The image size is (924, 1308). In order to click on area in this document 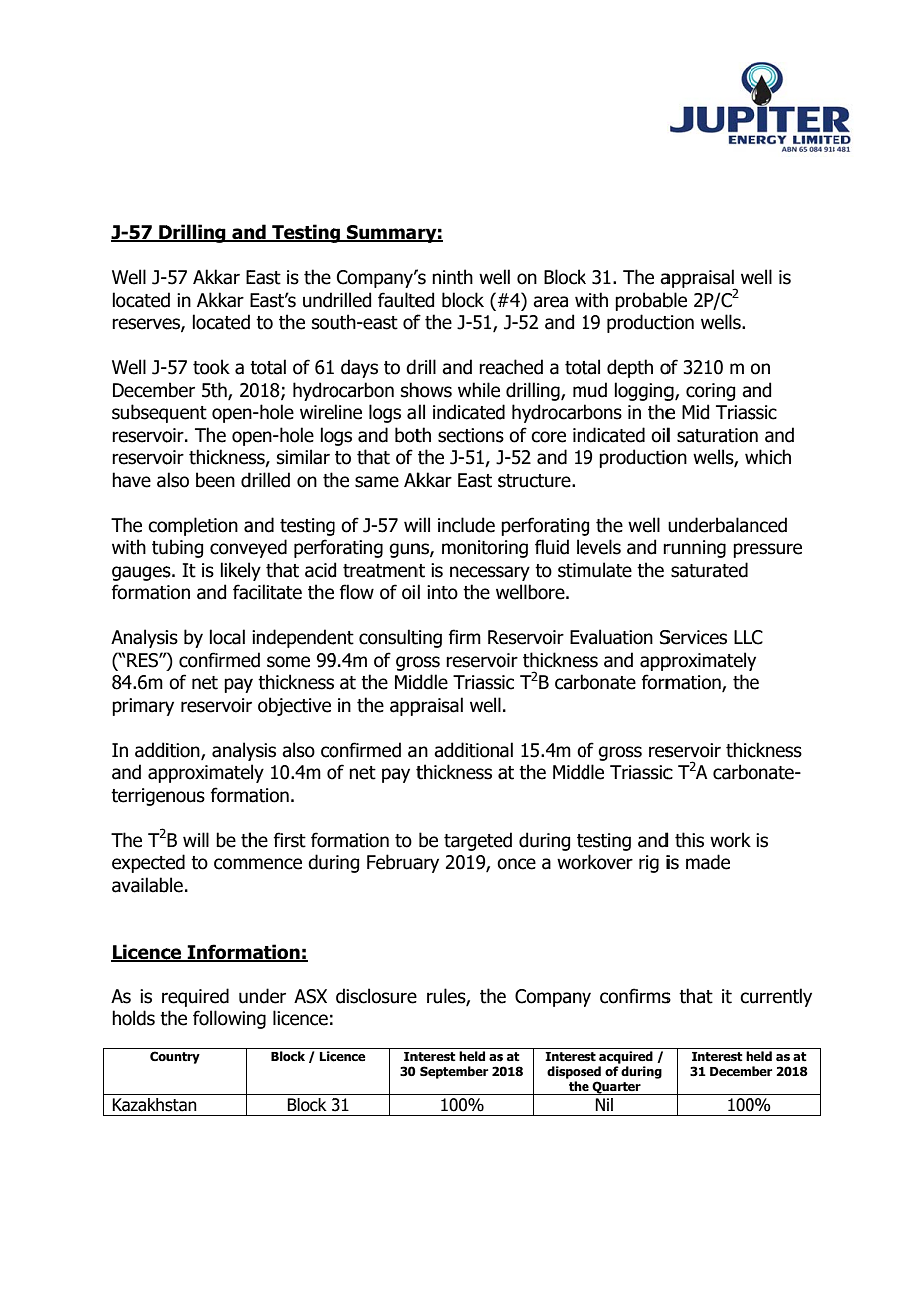, I will do `click(550, 302)`.
